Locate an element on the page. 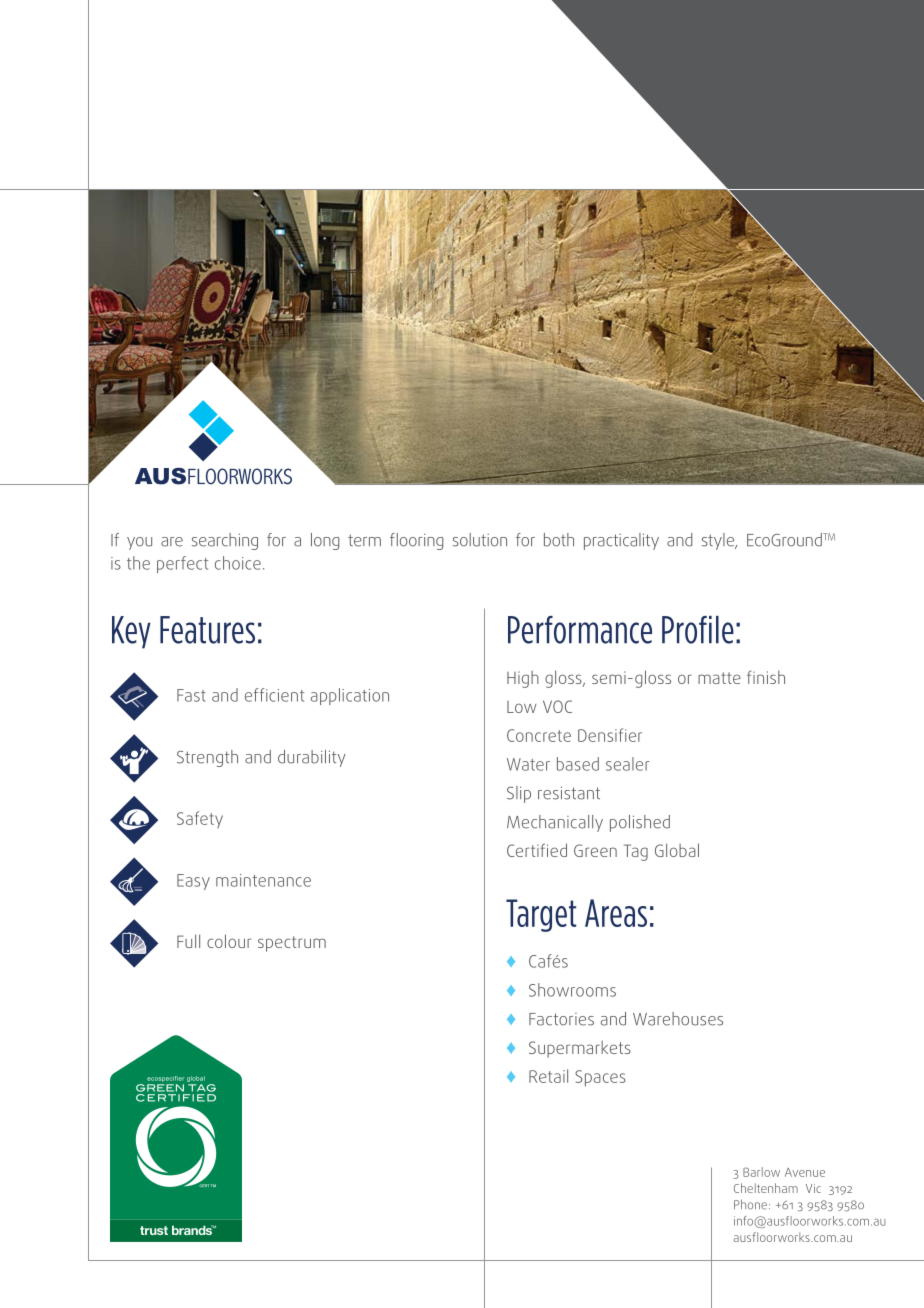 This document has width=924, height=1308. choice is located at coordinates (238, 563).
